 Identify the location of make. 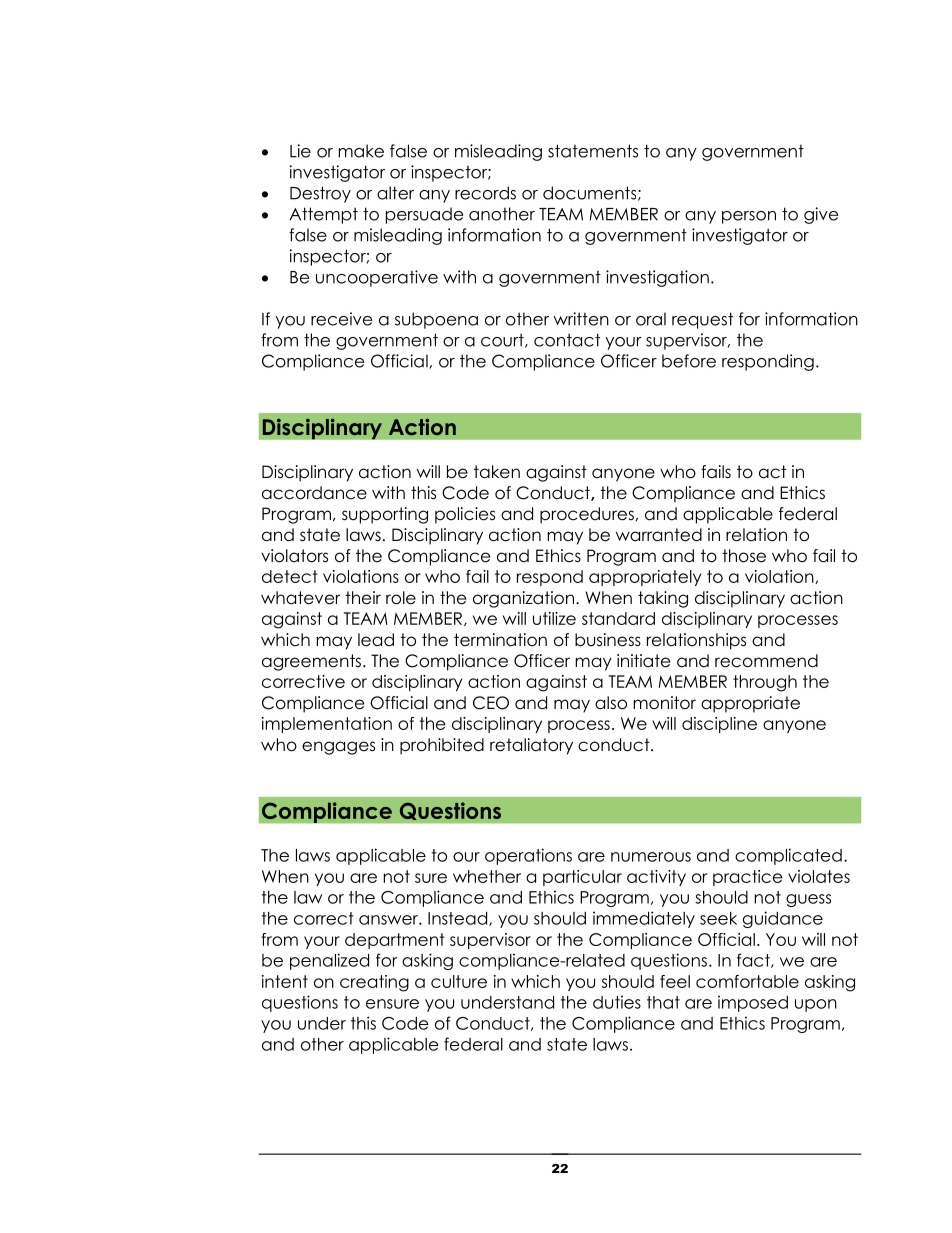
(361, 151).
